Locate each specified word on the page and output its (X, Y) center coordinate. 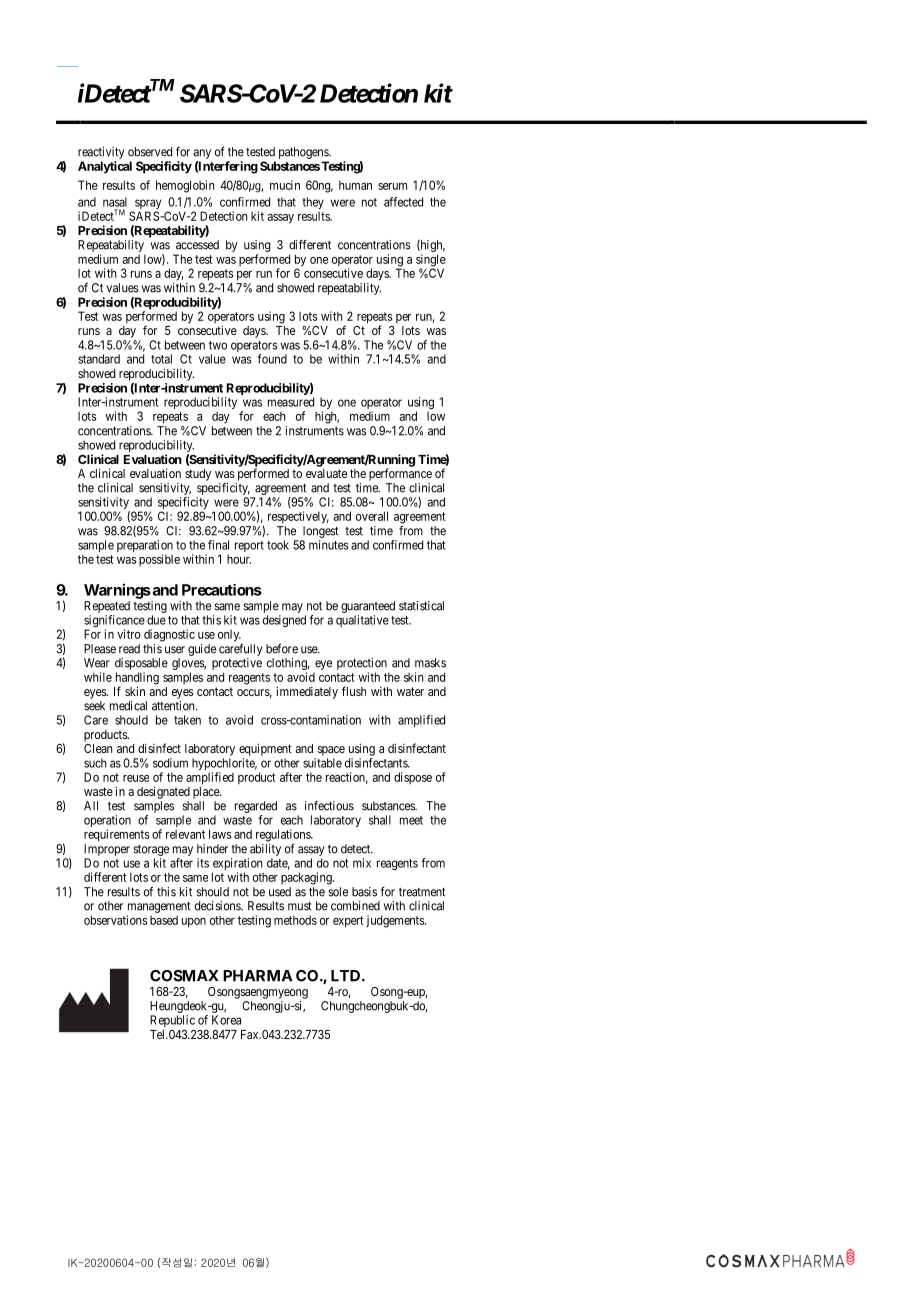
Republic (172, 1021)
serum (392, 186)
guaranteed (368, 607)
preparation (145, 547)
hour (239, 559)
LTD (347, 976)
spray (147, 205)
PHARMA (257, 976)
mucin (285, 185)
